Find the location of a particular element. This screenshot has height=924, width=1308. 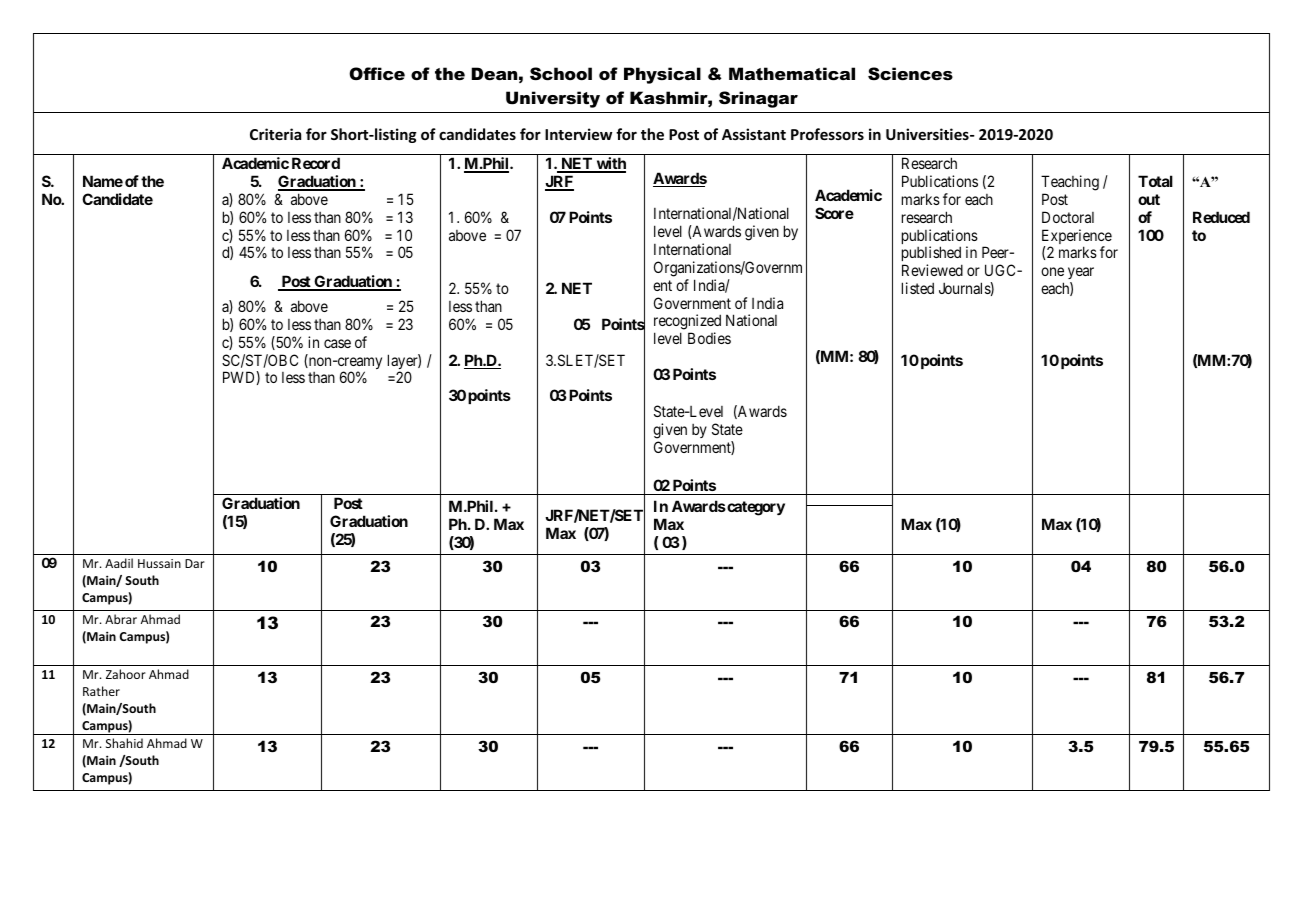

Sciences is located at coordinates (910, 73).
